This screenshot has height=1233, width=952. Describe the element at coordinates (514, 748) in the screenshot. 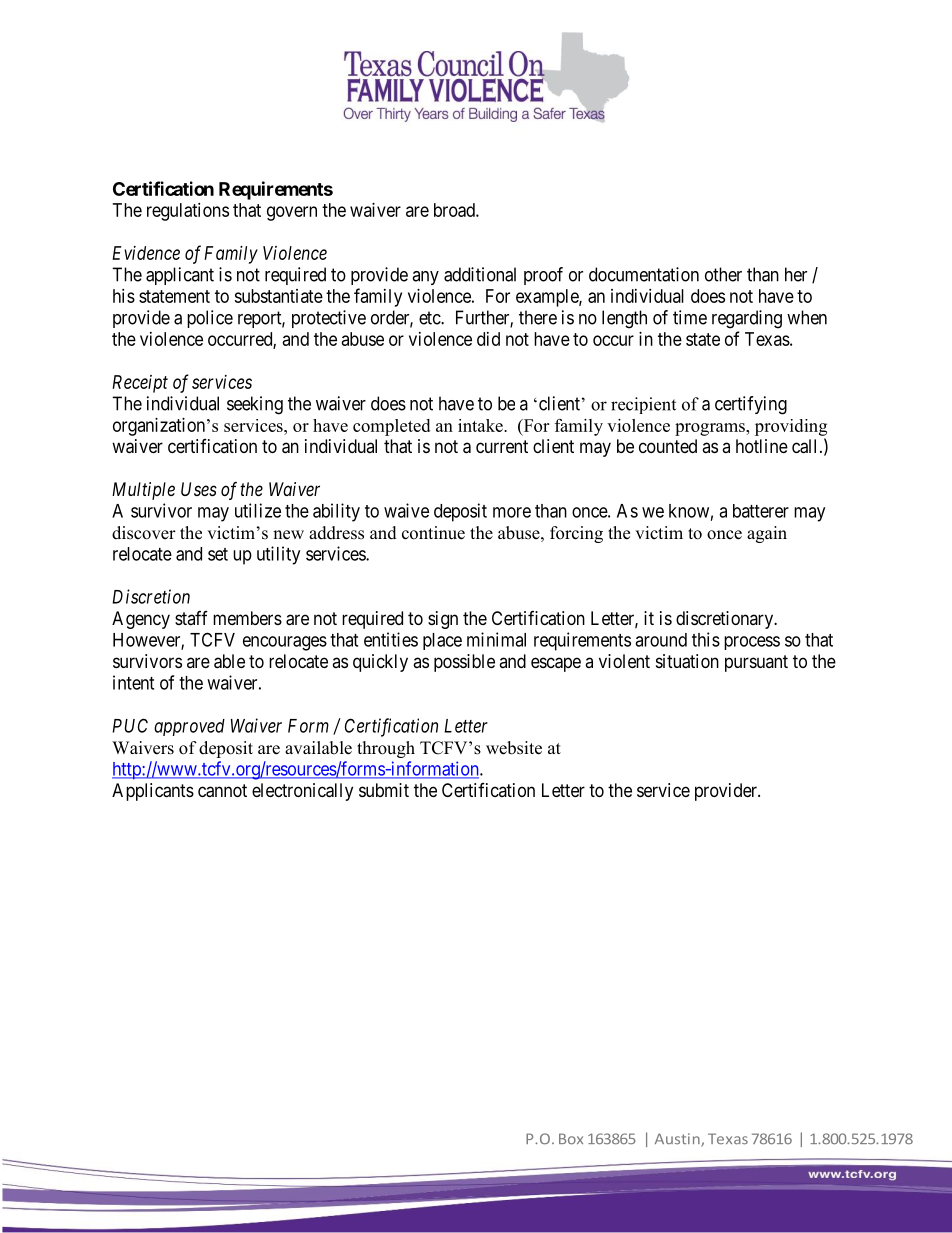

I see `website` at that location.
